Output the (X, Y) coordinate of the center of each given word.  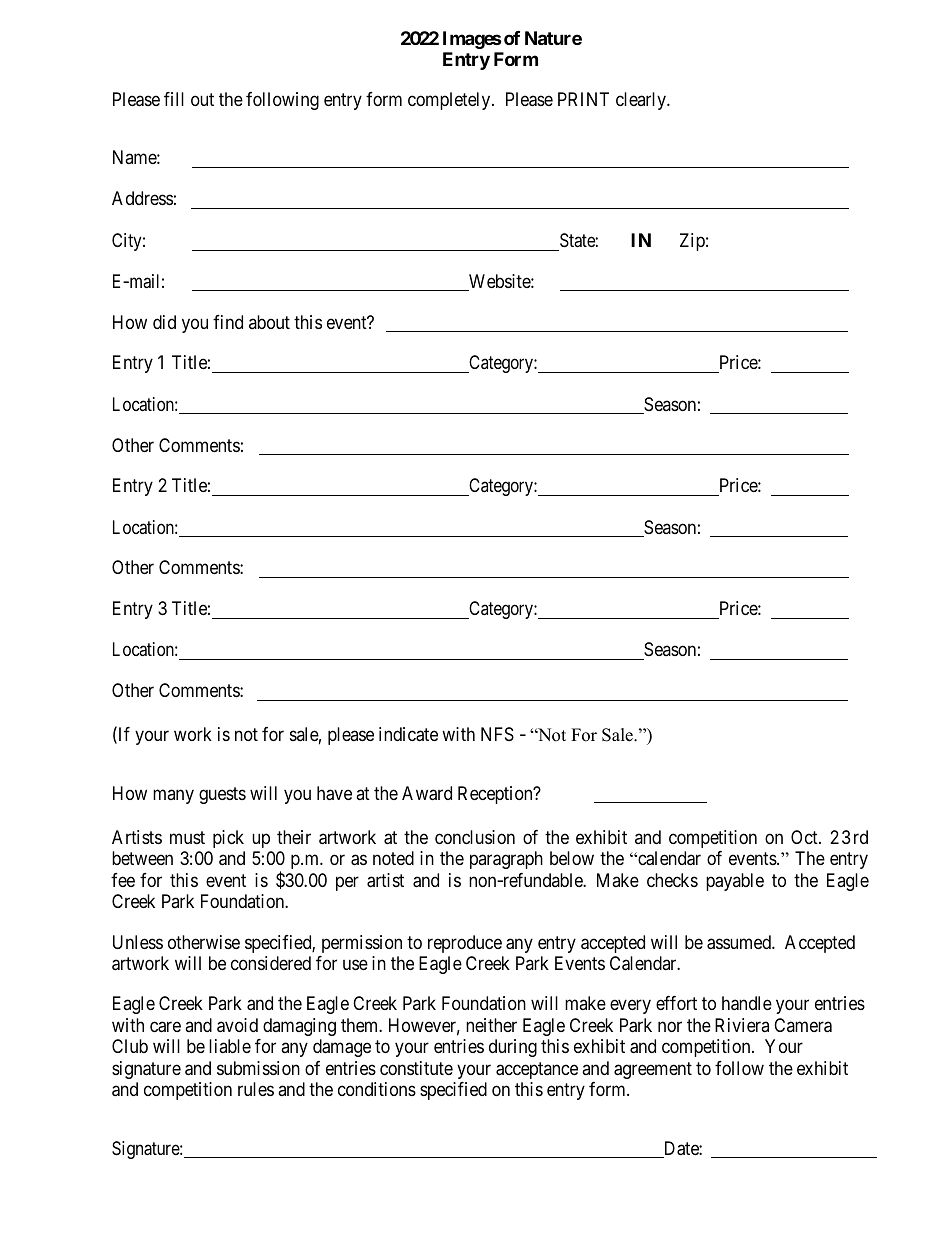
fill (174, 99)
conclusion (475, 837)
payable (735, 882)
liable (230, 1046)
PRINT (583, 99)
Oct (805, 837)
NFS (497, 734)
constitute (416, 1068)
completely (450, 101)
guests (222, 795)
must (187, 837)
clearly (642, 101)
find (228, 322)
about (269, 322)
